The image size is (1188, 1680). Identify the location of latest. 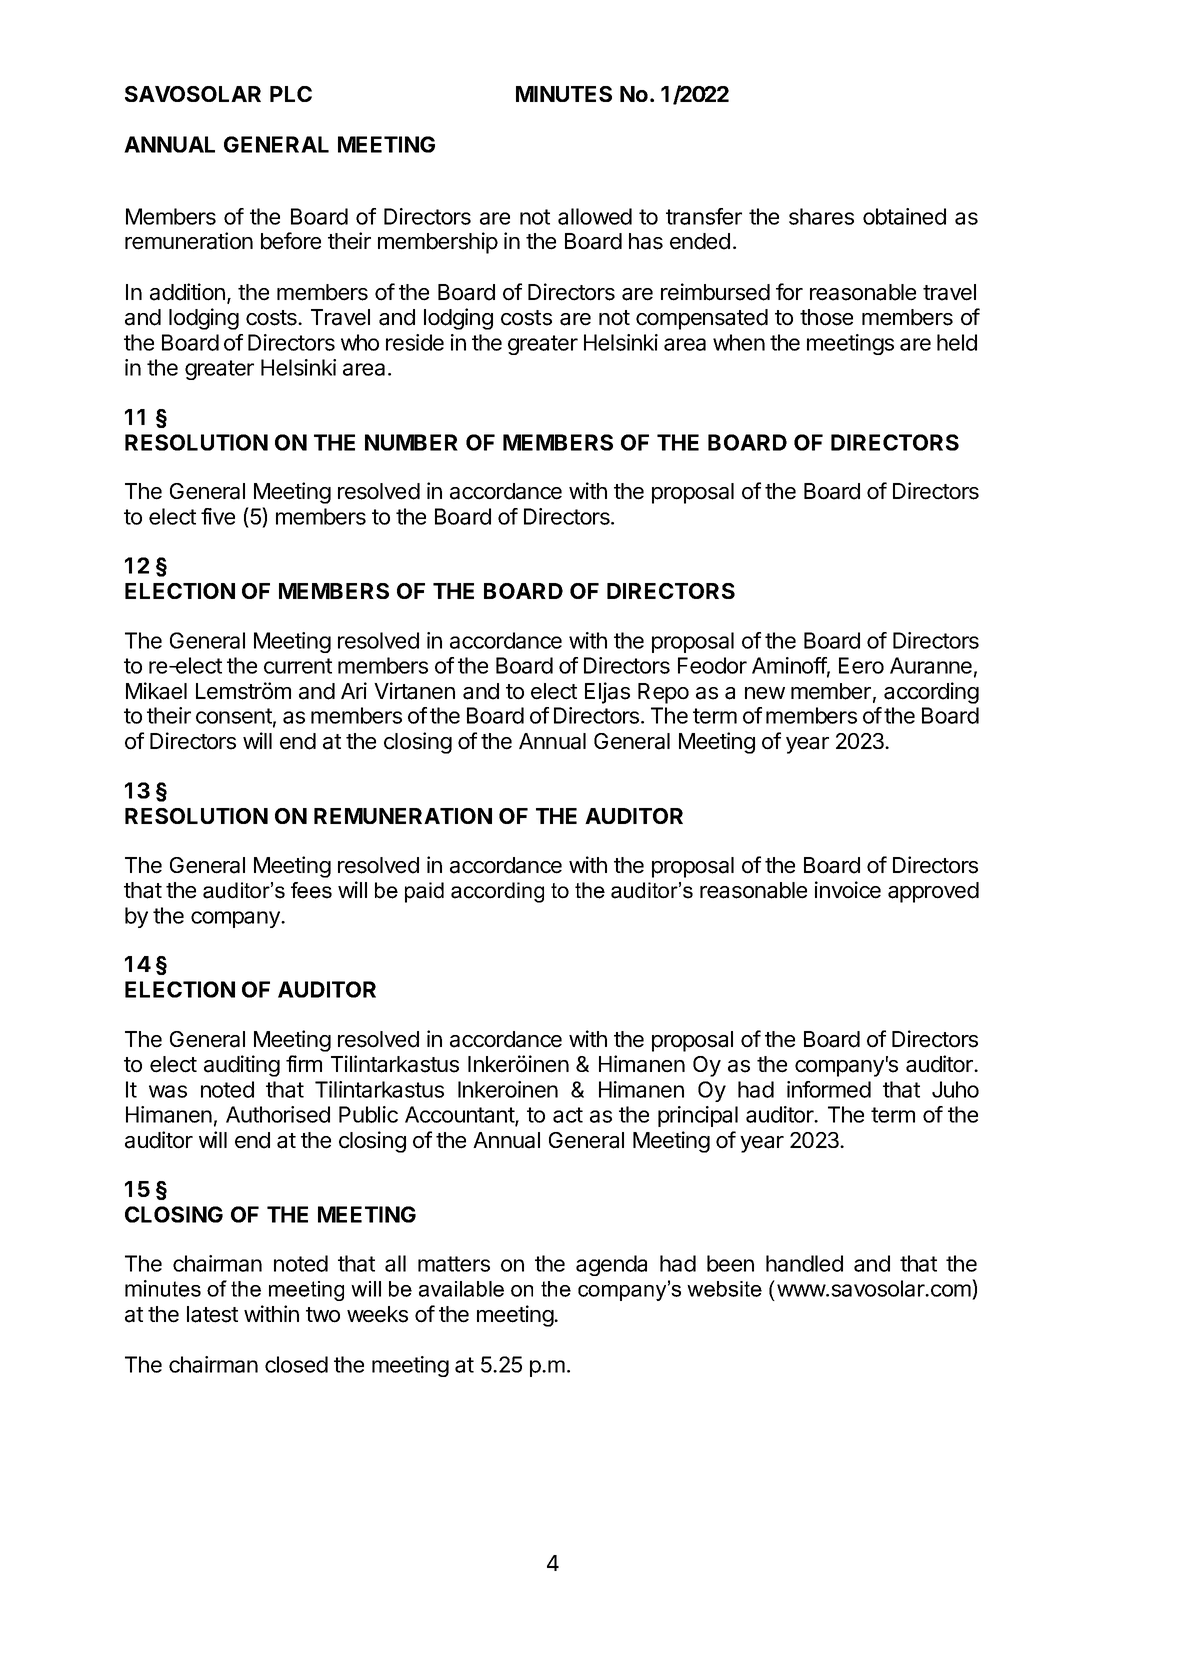
(212, 1314).
